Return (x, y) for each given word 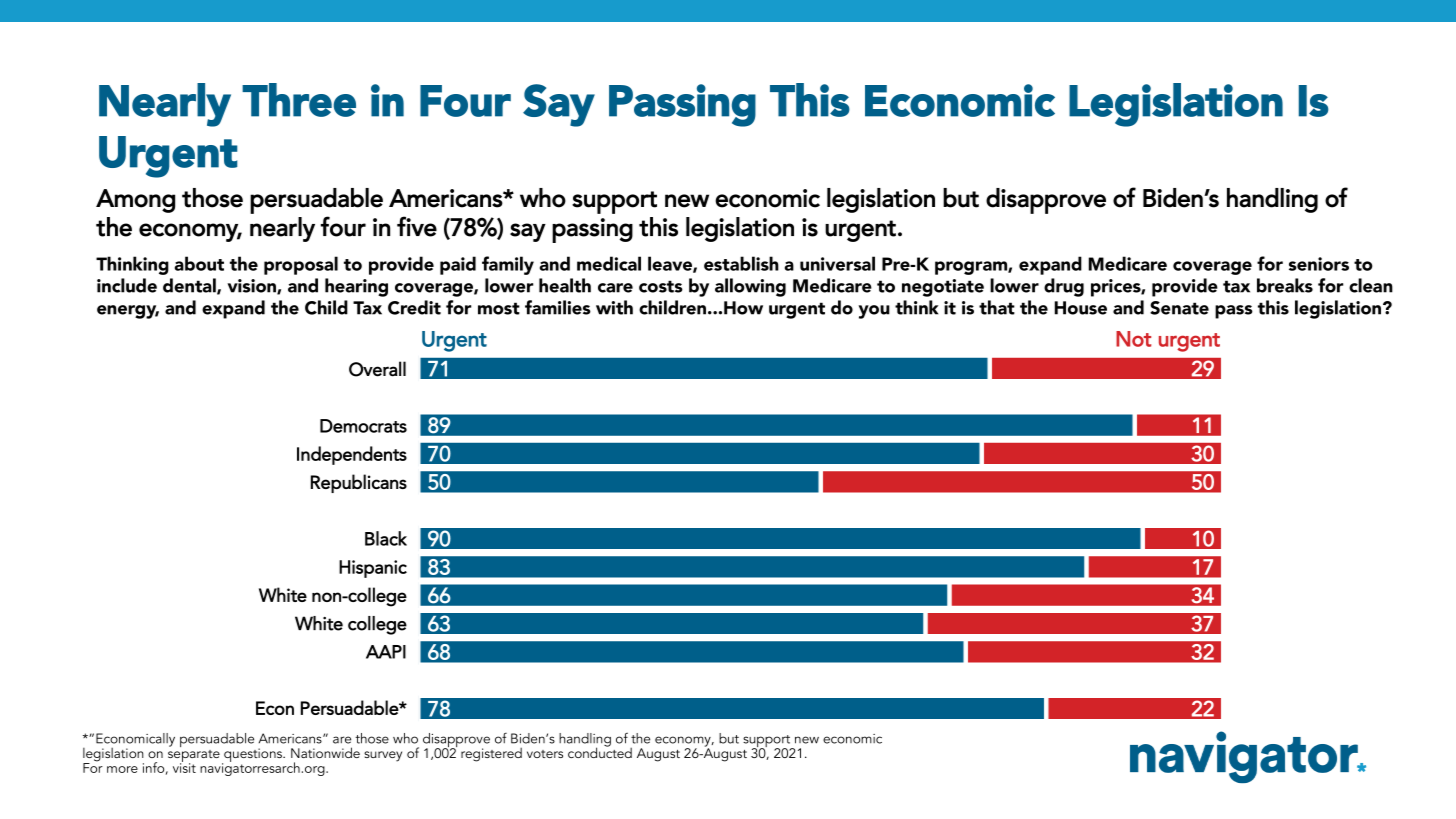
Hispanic (373, 569)
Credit (414, 307)
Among (135, 201)
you (874, 312)
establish (741, 263)
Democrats (363, 426)
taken (716, 742)
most (499, 308)
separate (194, 757)
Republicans (359, 483)
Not (1133, 339)
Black (386, 538)
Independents (352, 455)
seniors (1319, 264)
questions (253, 756)
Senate (1179, 308)
